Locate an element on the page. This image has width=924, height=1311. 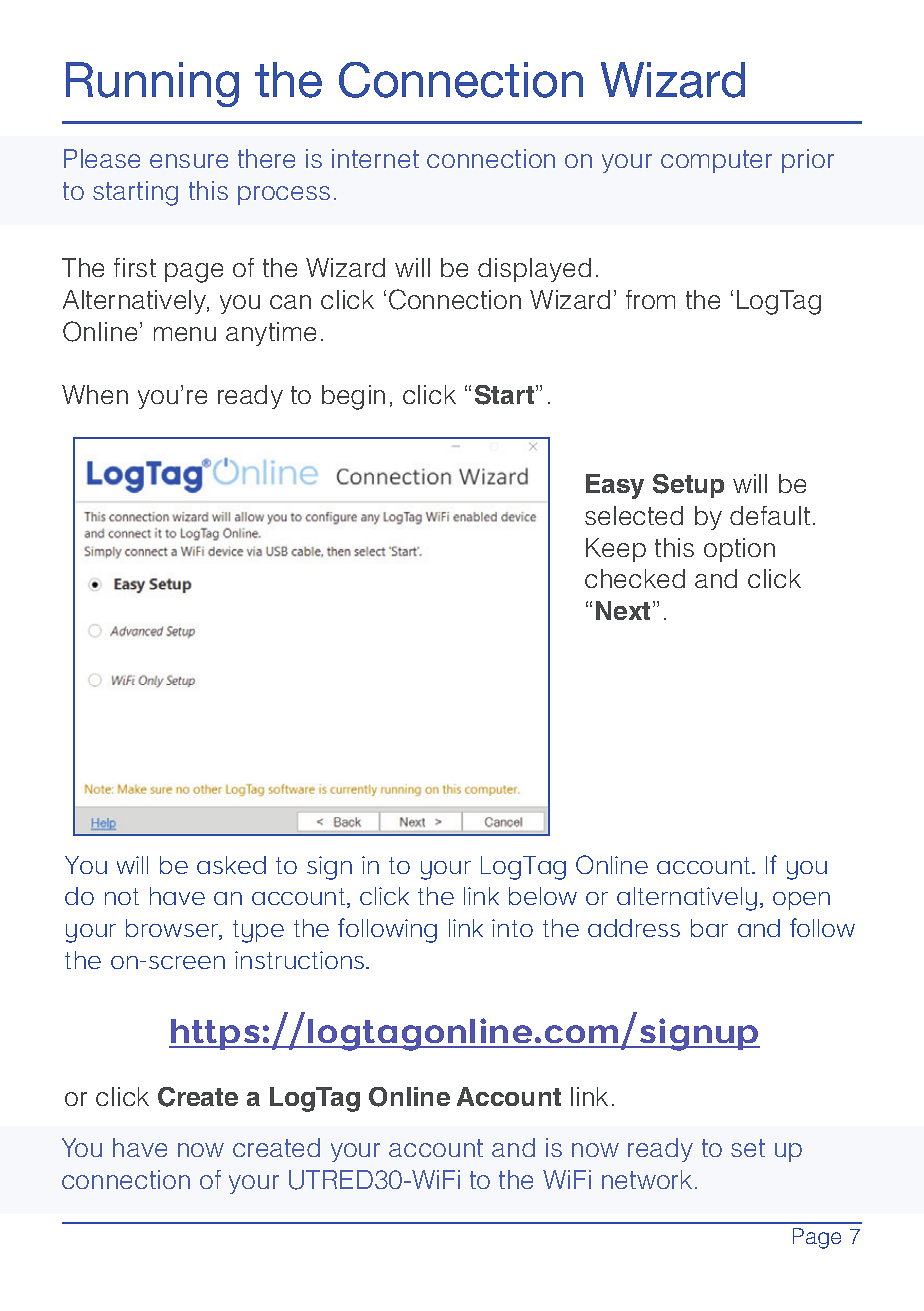
checked is located at coordinates (635, 578).
